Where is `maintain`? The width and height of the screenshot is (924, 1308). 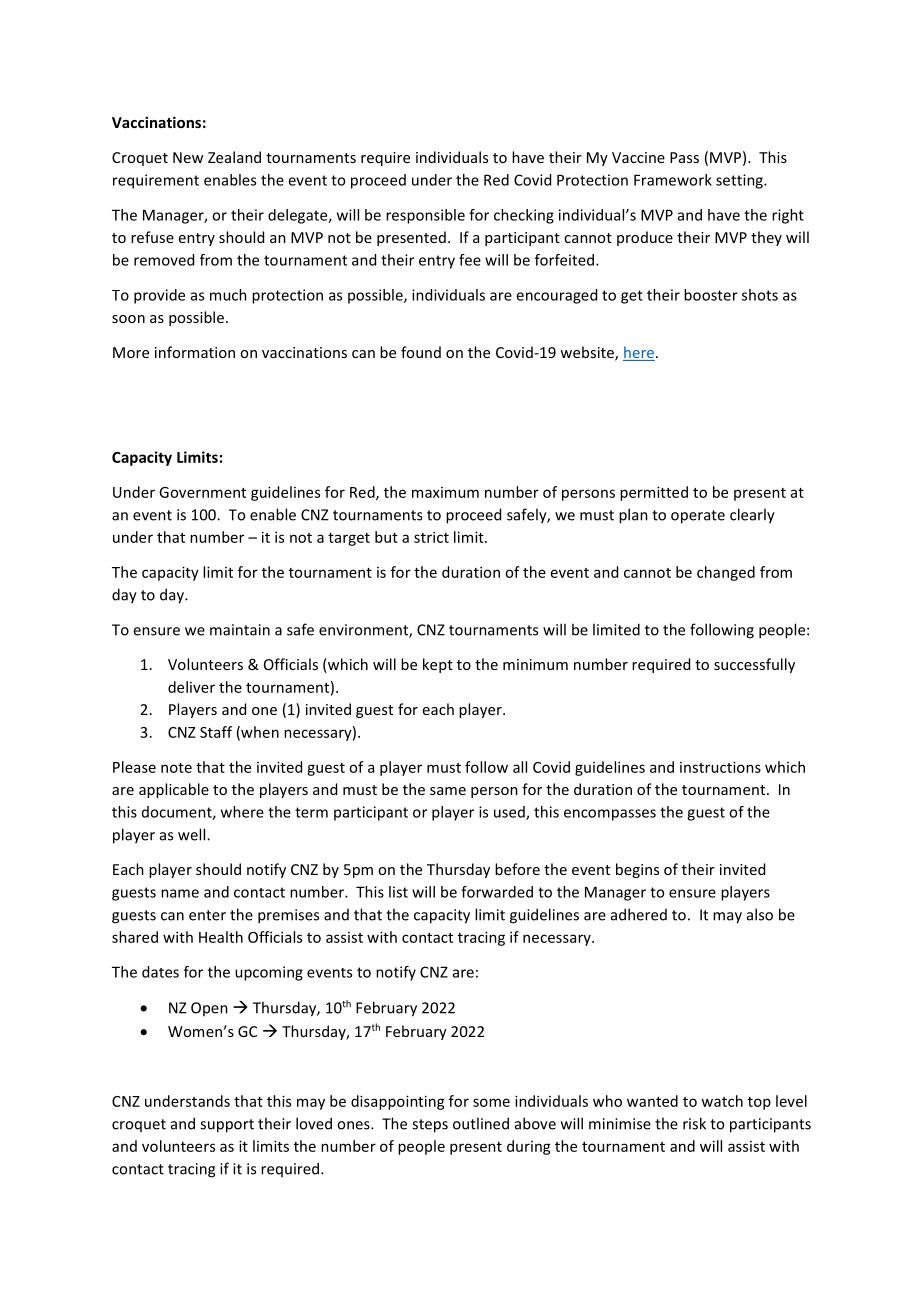 maintain is located at coordinates (240, 630).
